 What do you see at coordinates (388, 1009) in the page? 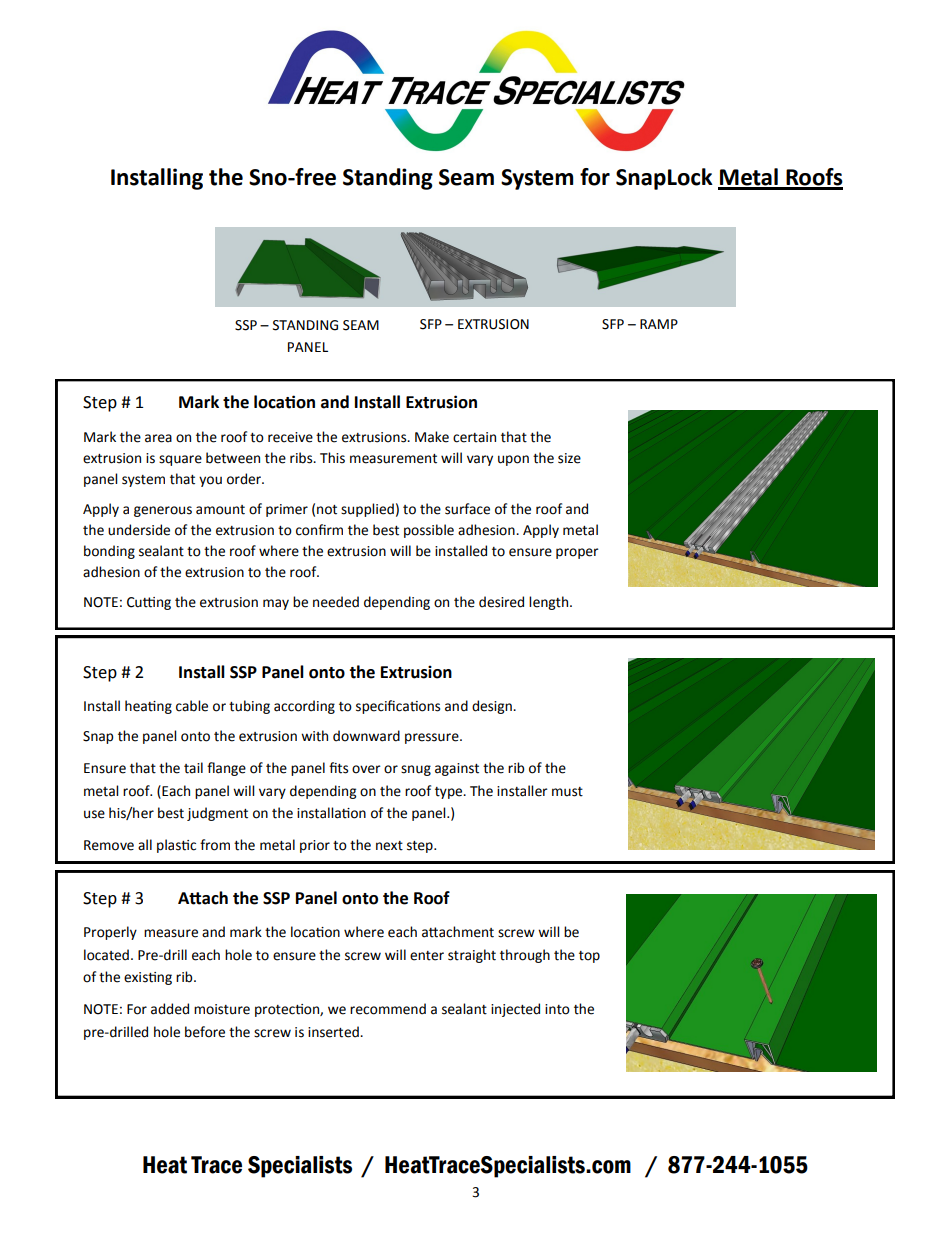
I see `recommend` at bounding box center [388, 1009].
